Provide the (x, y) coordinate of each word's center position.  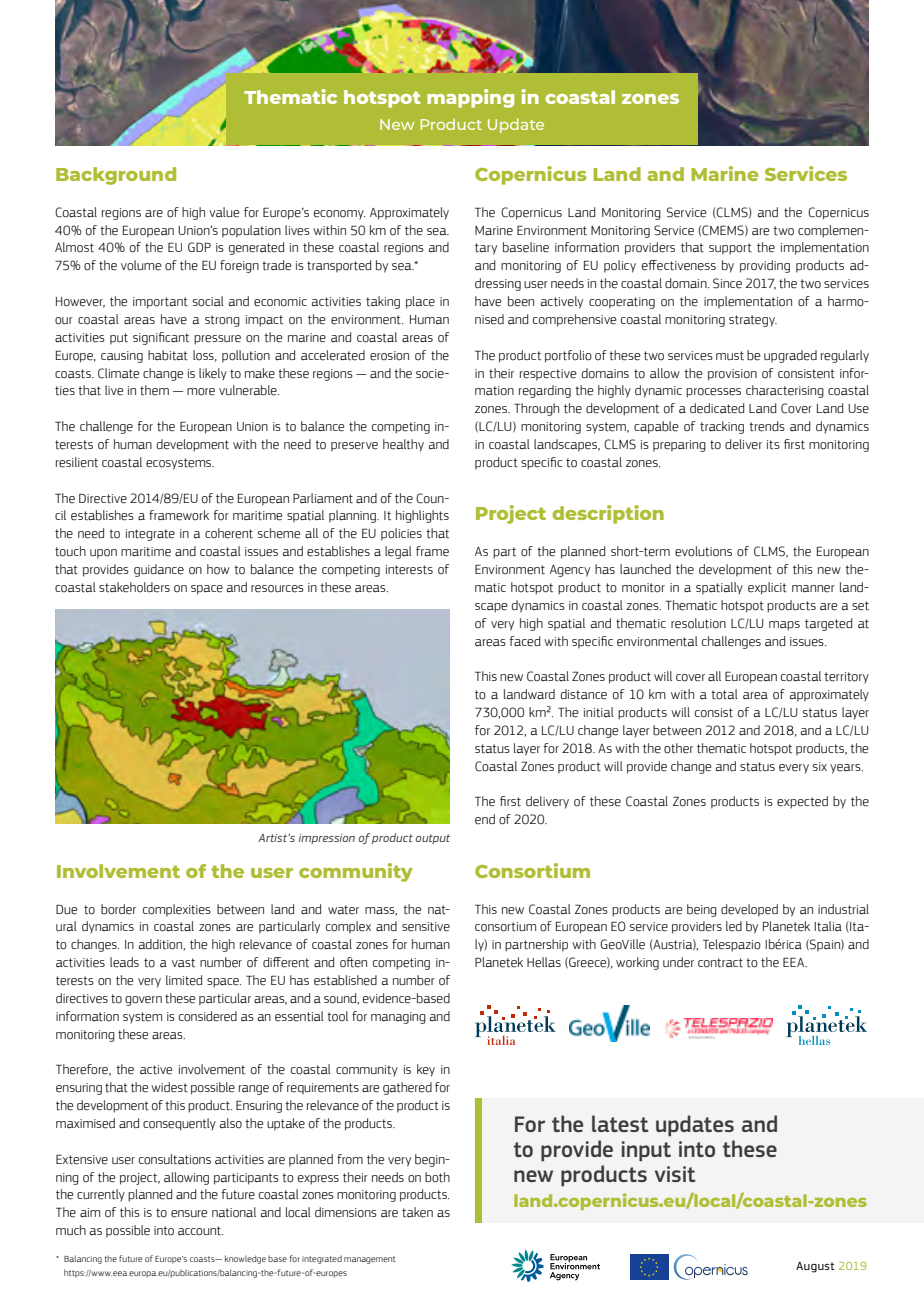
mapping (470, 98)
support (730, 249)
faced (525, 641)
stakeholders (134, 587)
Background (116, 176)
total (724, 694)
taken (417, 1212)
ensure (189, 1214)
